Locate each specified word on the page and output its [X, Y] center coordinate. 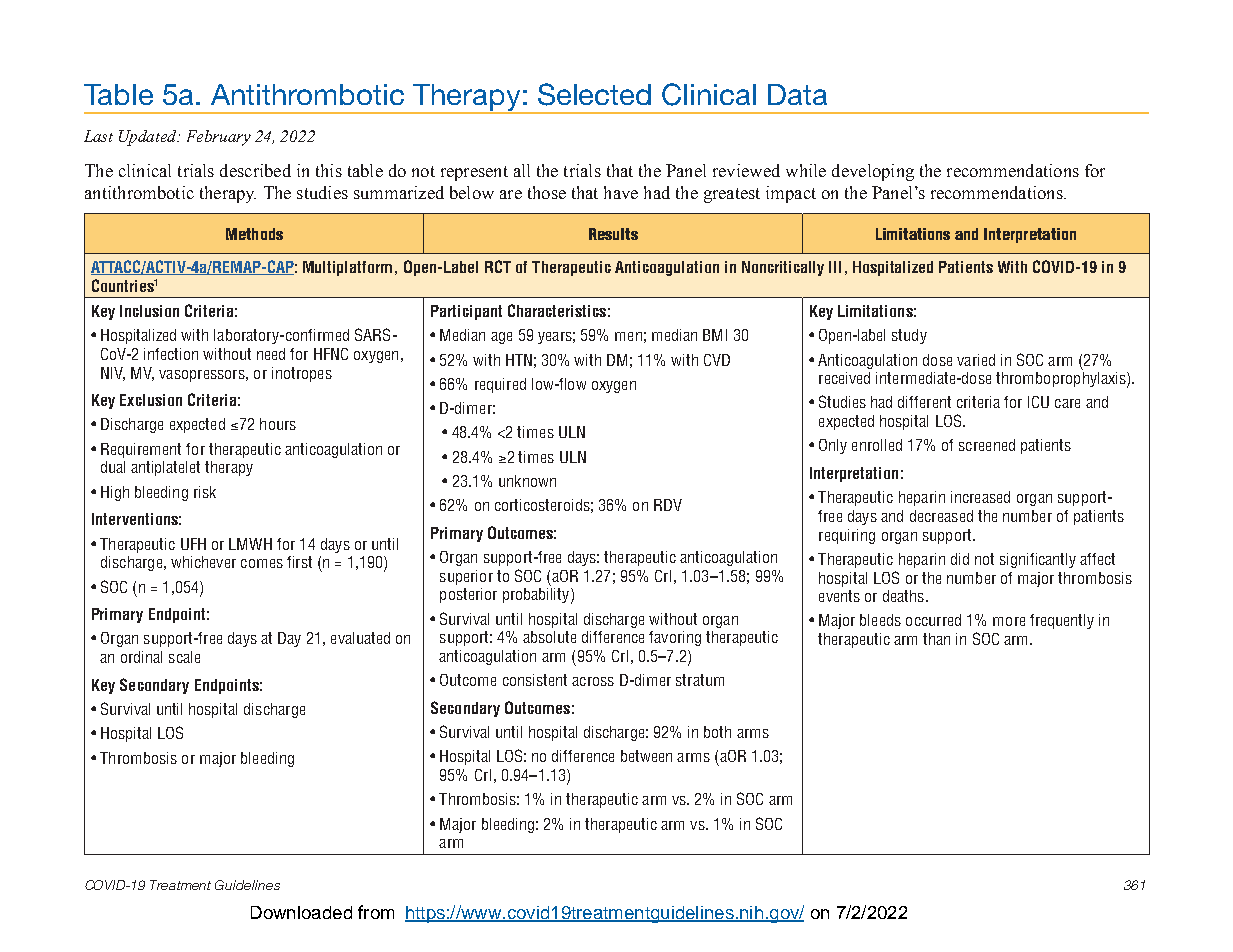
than [936, 639]
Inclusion [149, 311]
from [376, 912]
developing [873, 172]
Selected [594, 94]
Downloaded [301, 912]
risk [205, 492]
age [501, 338]
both [717, 732]
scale [184, 657]
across [593, 681]
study [909, 336]
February [219, 138]
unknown [527, 481]
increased [980, 497]
